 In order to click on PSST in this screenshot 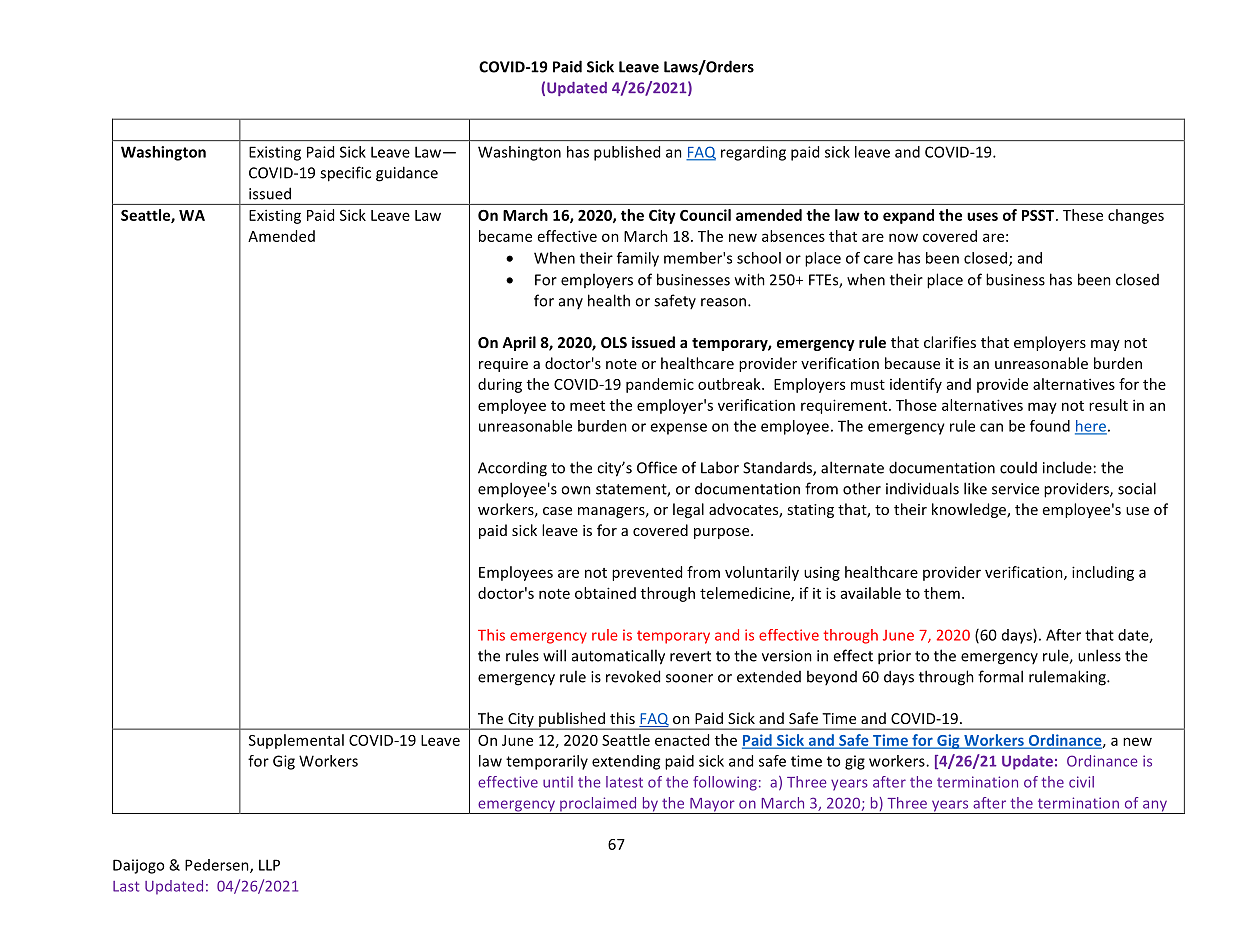, I will do `click(1039, 215)`.
